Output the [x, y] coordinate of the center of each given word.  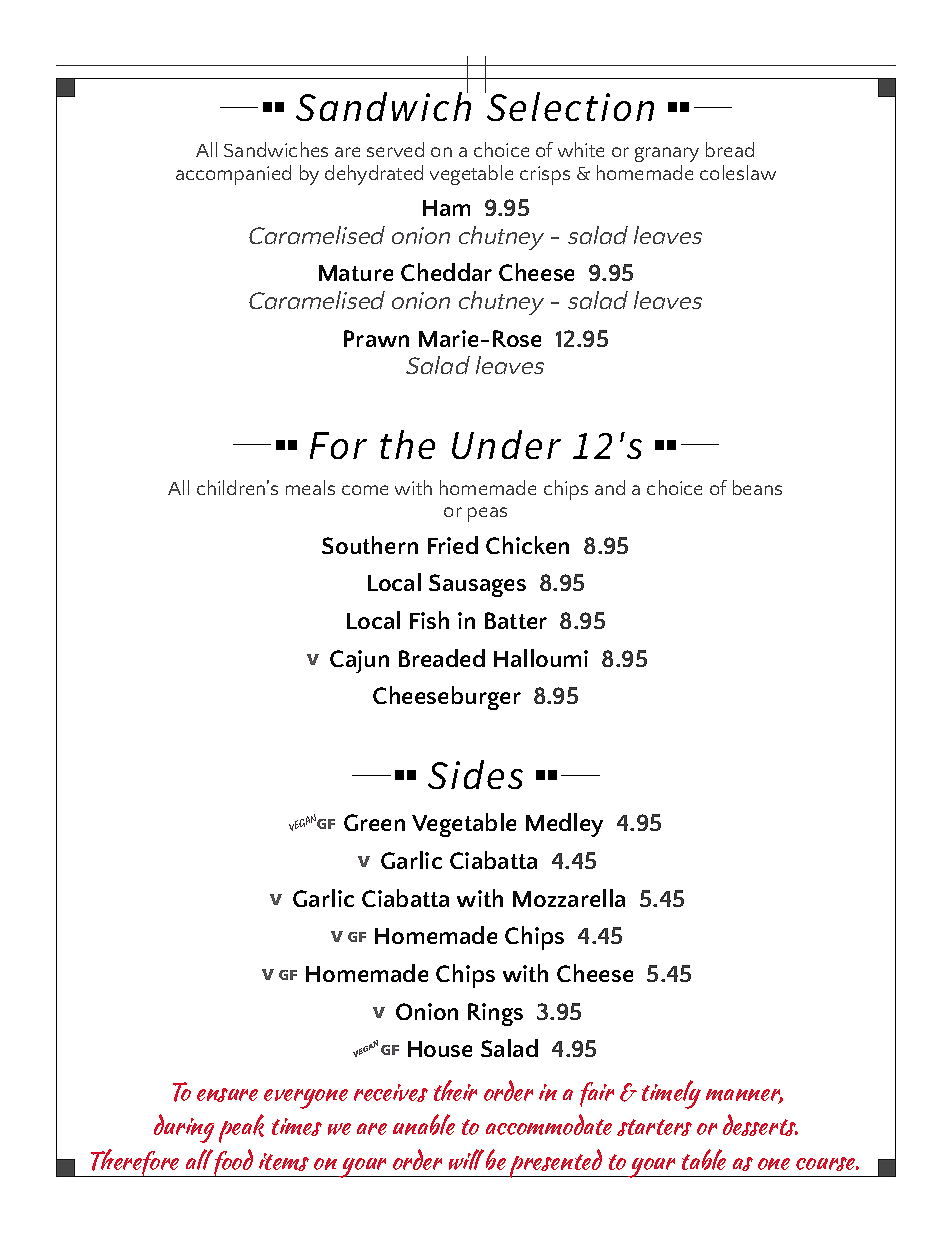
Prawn [376, 338]
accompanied [233, 175]
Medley [564, 825]
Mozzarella [569, 898]
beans [757, 487]
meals [310, 487]
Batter [516, 620]
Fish [429, 620]
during [184, 1128]
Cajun [359, 661]
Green [374, 822]
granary [667, 154]
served [395, 149]
